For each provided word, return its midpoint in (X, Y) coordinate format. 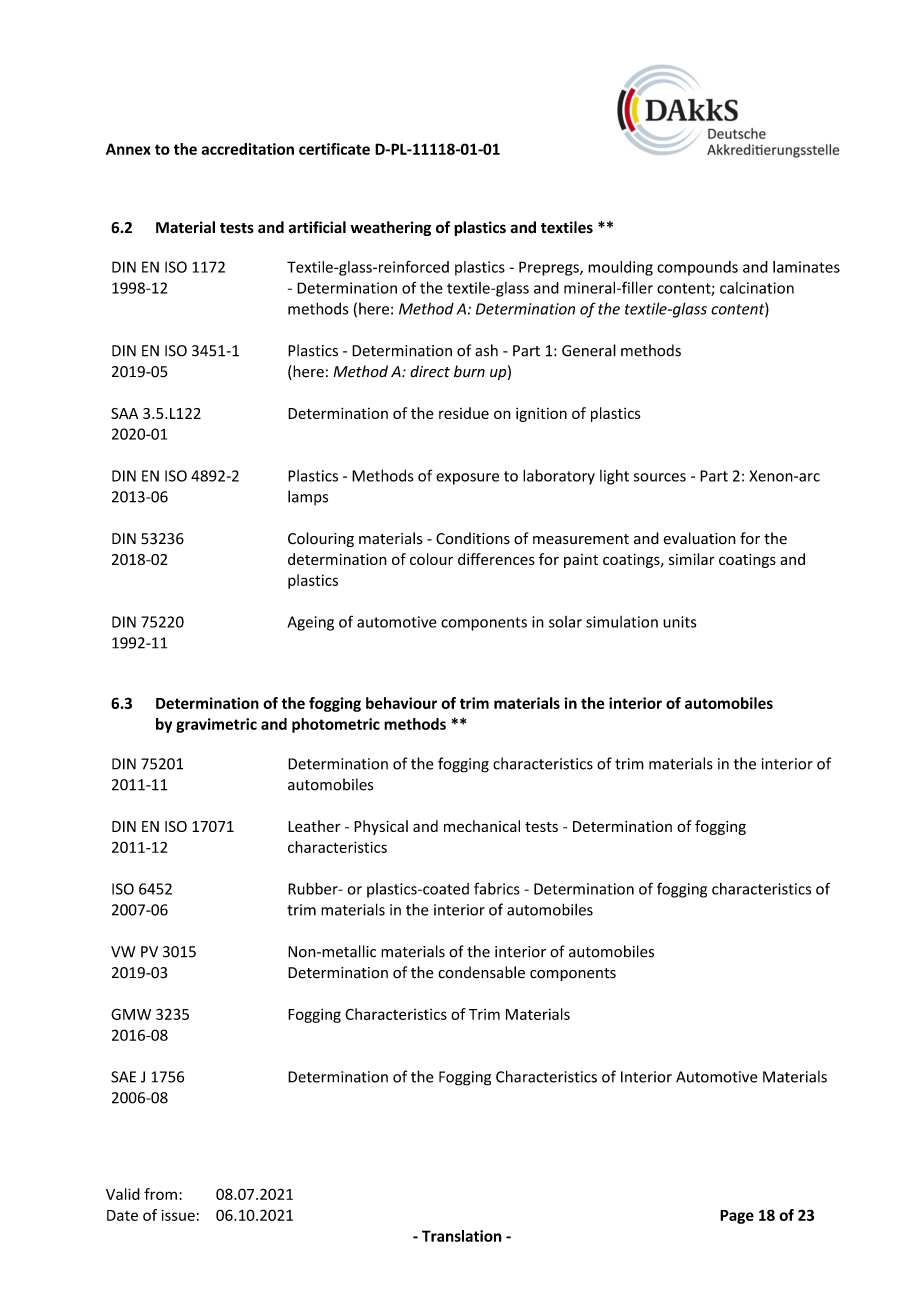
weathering (390, 228)
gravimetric (216, 725)
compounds (697, 268)
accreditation (247, 149)
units (679, 622)
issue (178, 1215)
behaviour (401, 703)
